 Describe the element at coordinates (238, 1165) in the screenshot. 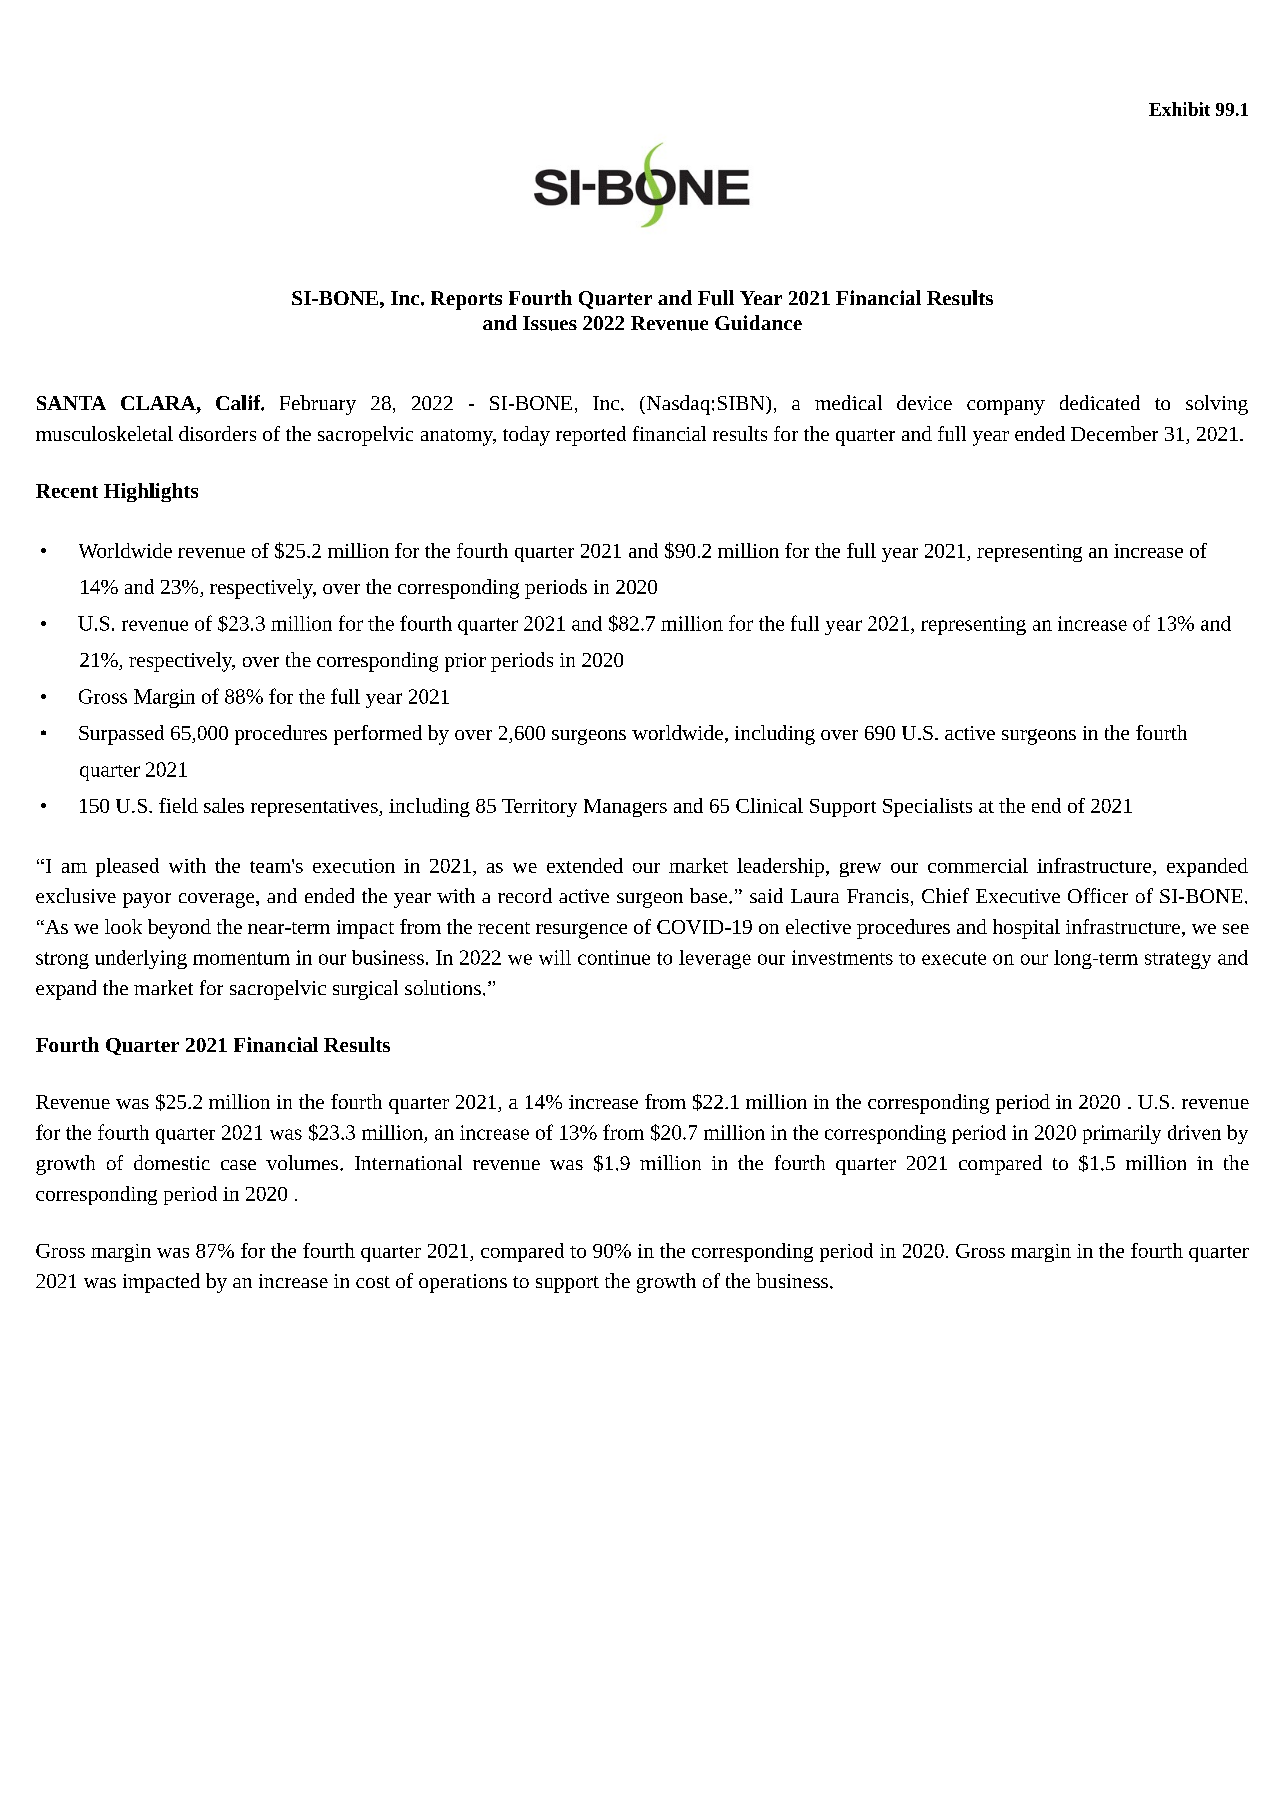

I see `case` at that location.
